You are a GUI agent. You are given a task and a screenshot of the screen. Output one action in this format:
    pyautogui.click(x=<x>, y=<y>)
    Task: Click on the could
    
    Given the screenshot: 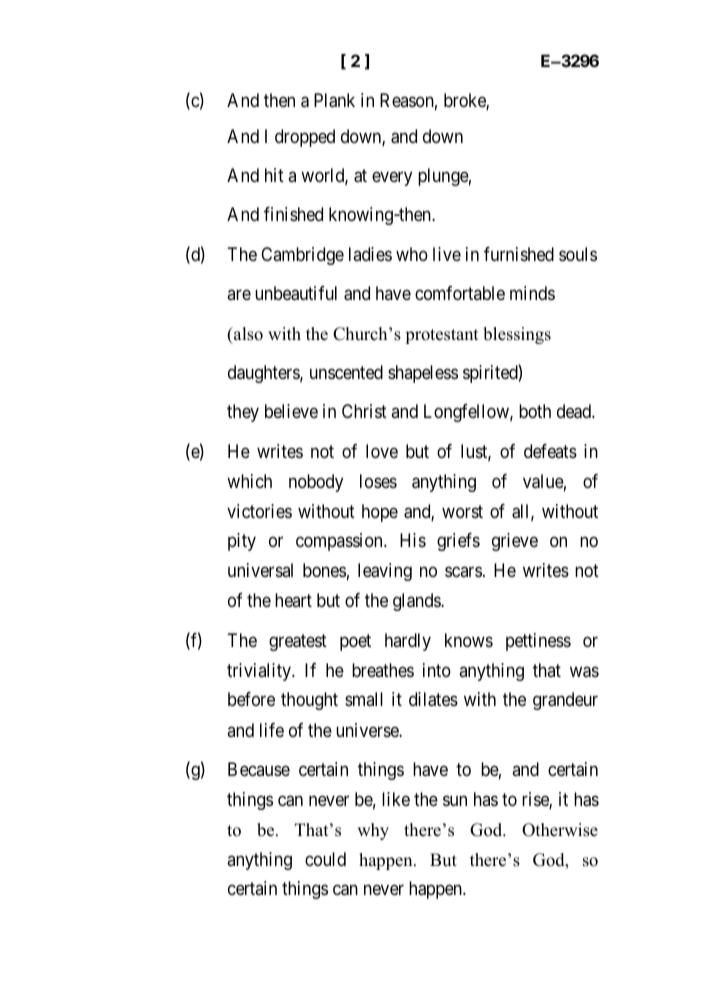 What is the action you would take?
    pyautogui.click(x=325, y=859)
